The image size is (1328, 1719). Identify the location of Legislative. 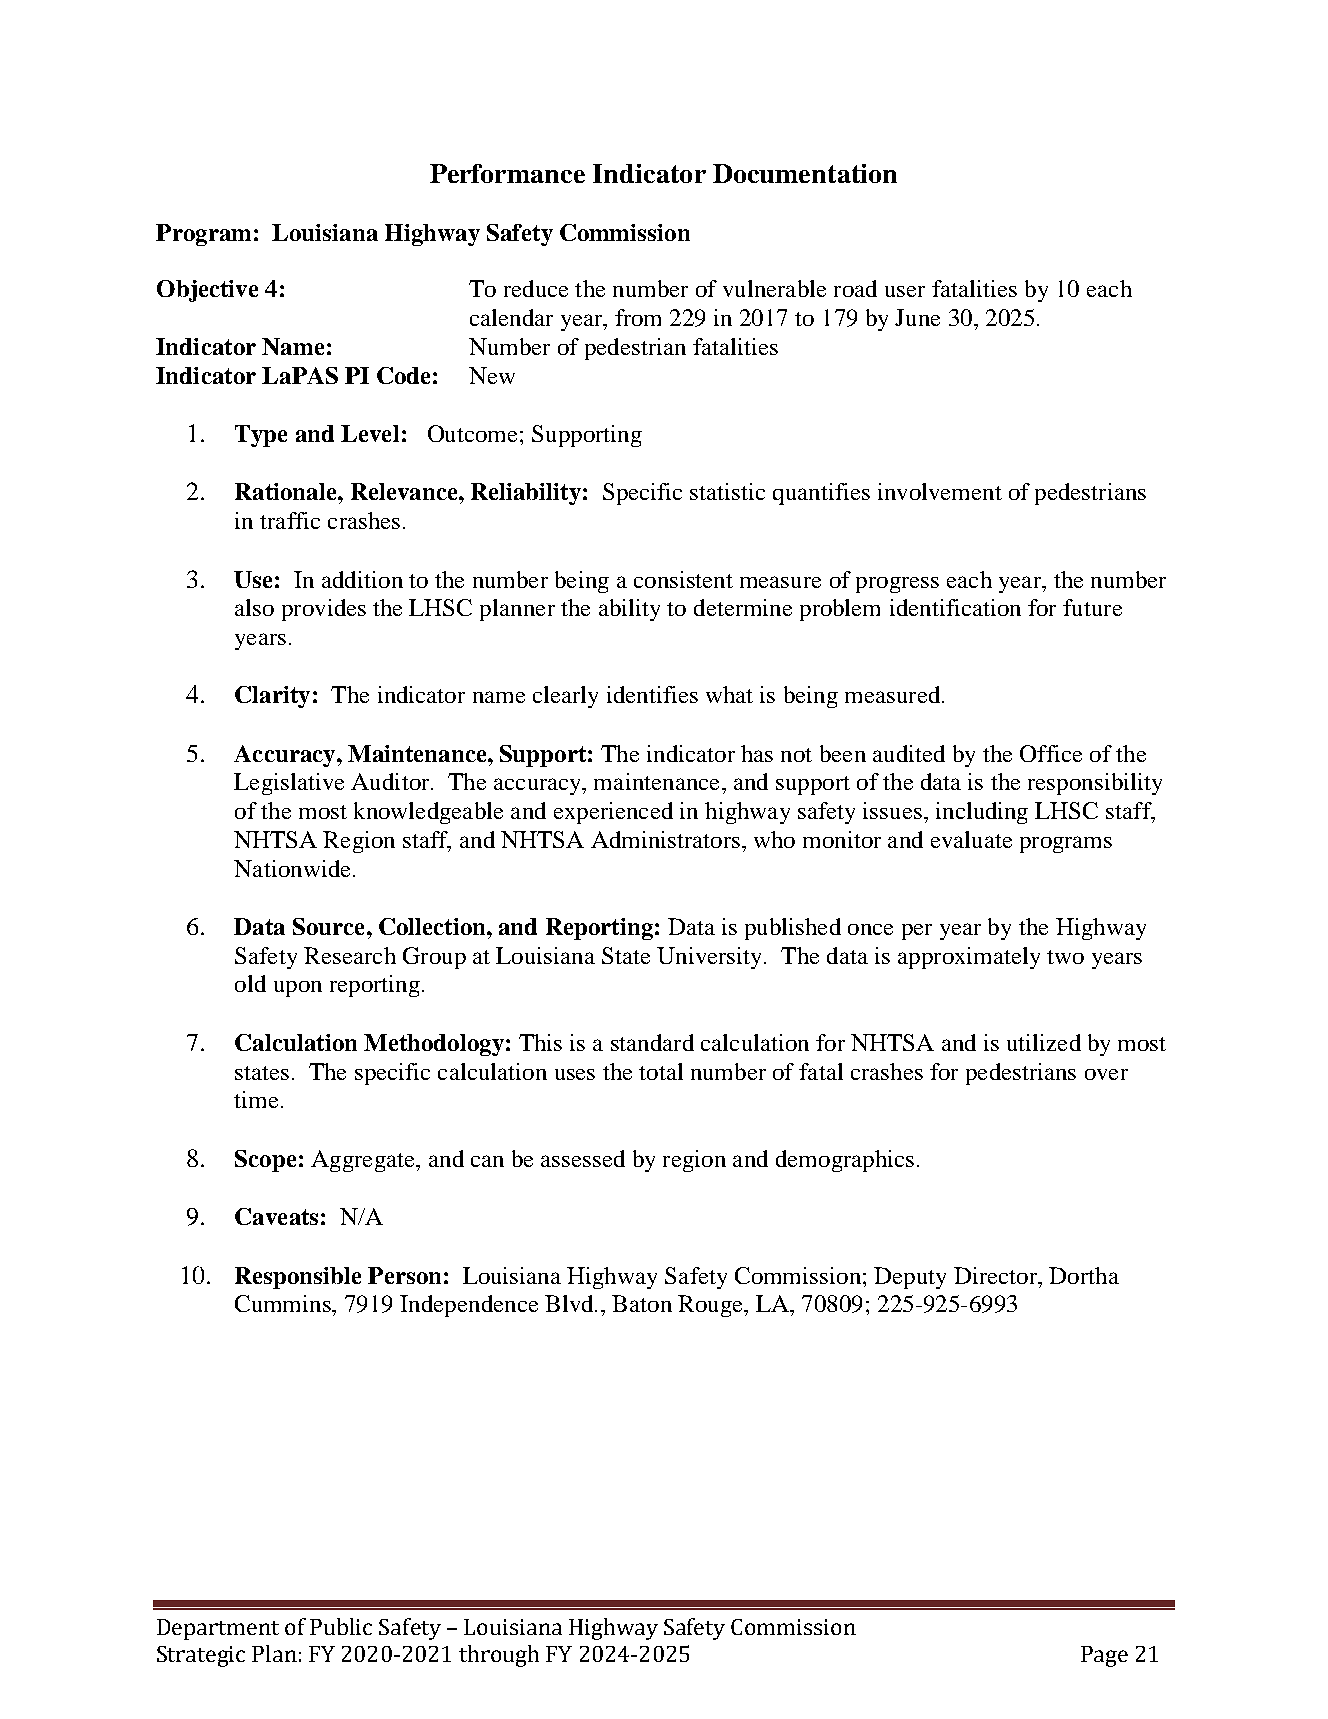
(289, 784).
